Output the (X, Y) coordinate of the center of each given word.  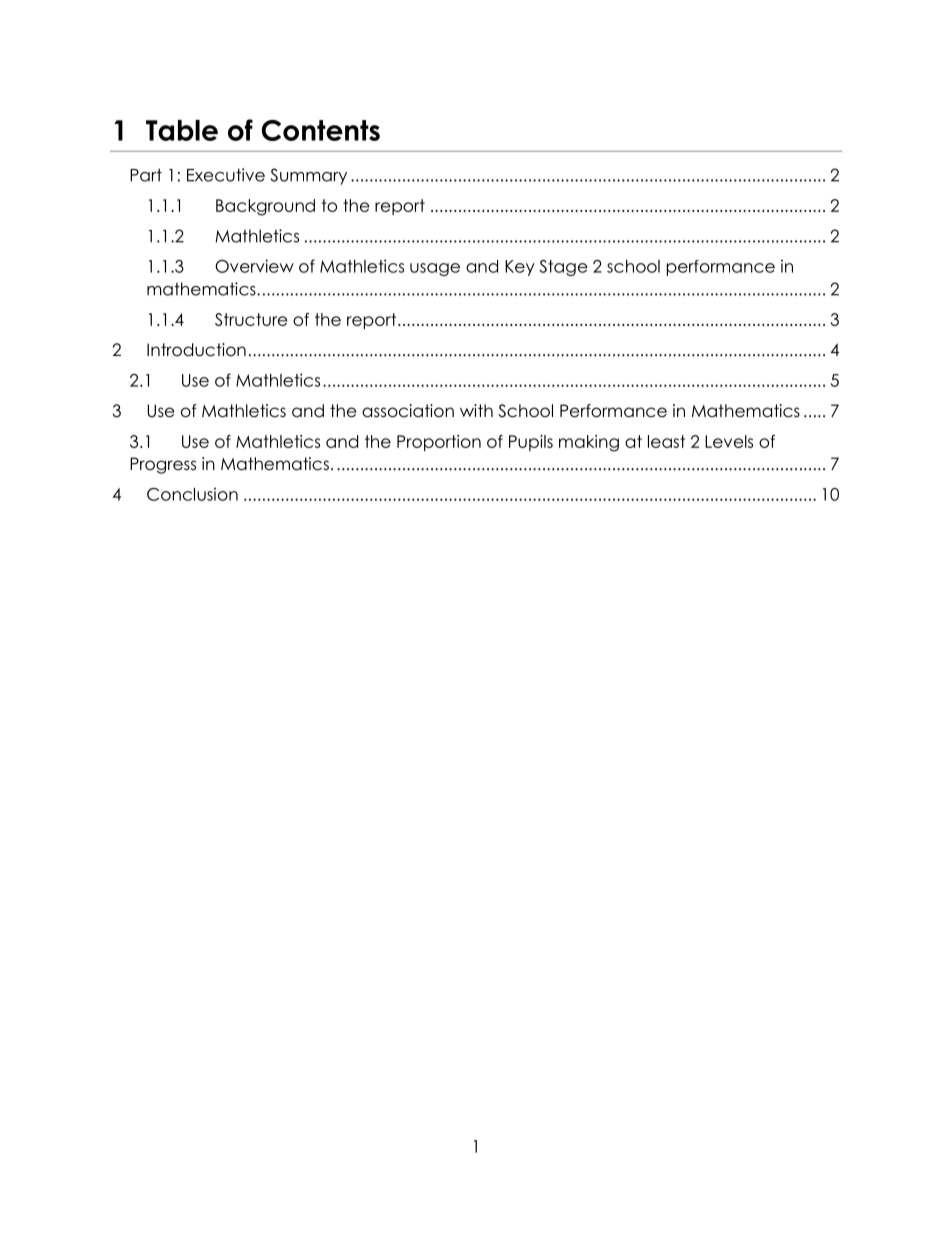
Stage (563, 268)
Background (265, 207)
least (666, 441)
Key (520, 268)
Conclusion (192, 494)
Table (182, 130)
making (589, 443)
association (408, 411)
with (476, 410)
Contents (321, 130)
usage (435, 269)
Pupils (531, 443)
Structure (251, 319)
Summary (309, 176)
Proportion (439, 443)
